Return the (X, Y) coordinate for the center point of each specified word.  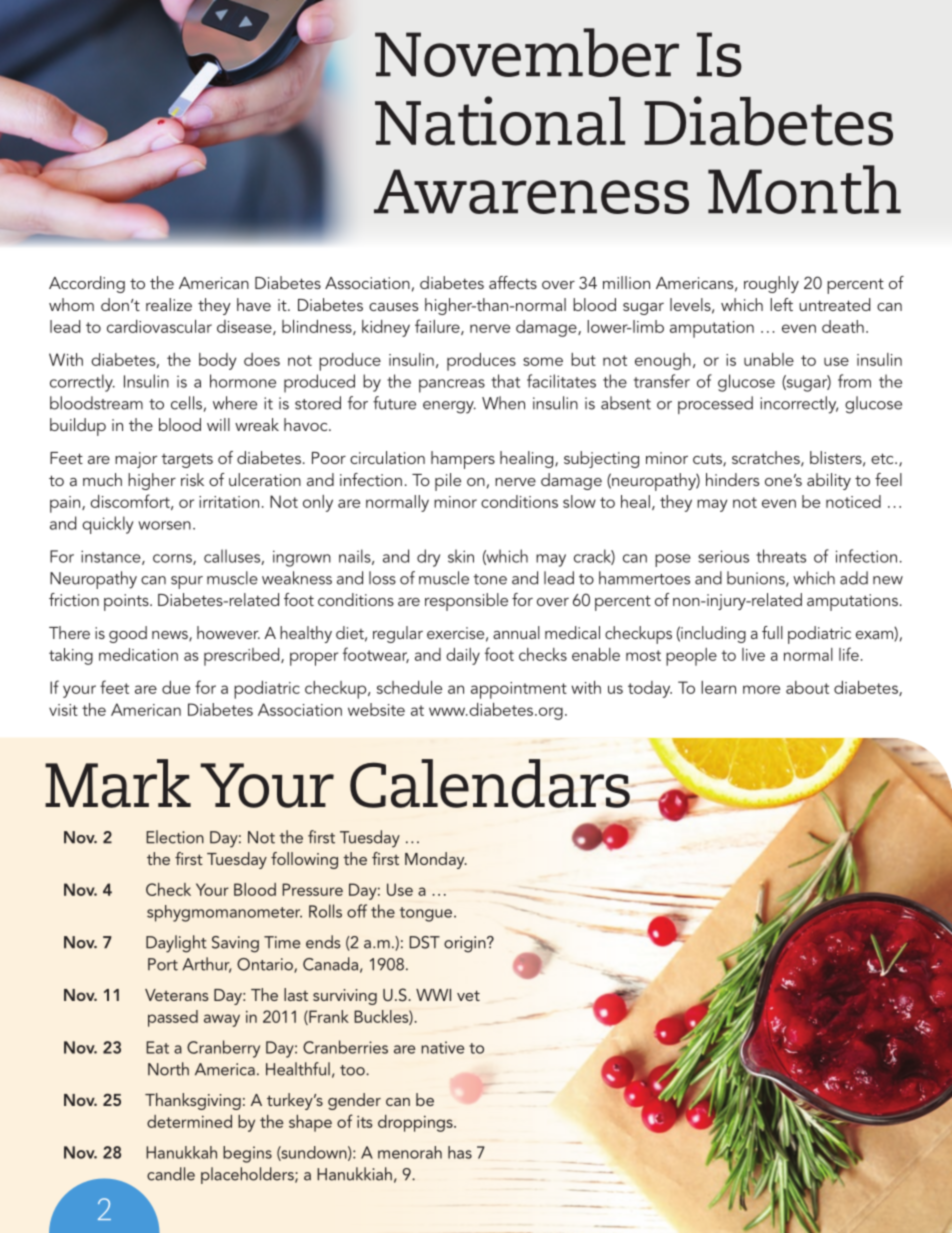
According (87, 284)
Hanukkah (181, 1152)
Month (804, 189)
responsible (466, 602)
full (772, 632)
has (460, 1152)
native (442, 1047)
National (500, 121)
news (171, 636)
